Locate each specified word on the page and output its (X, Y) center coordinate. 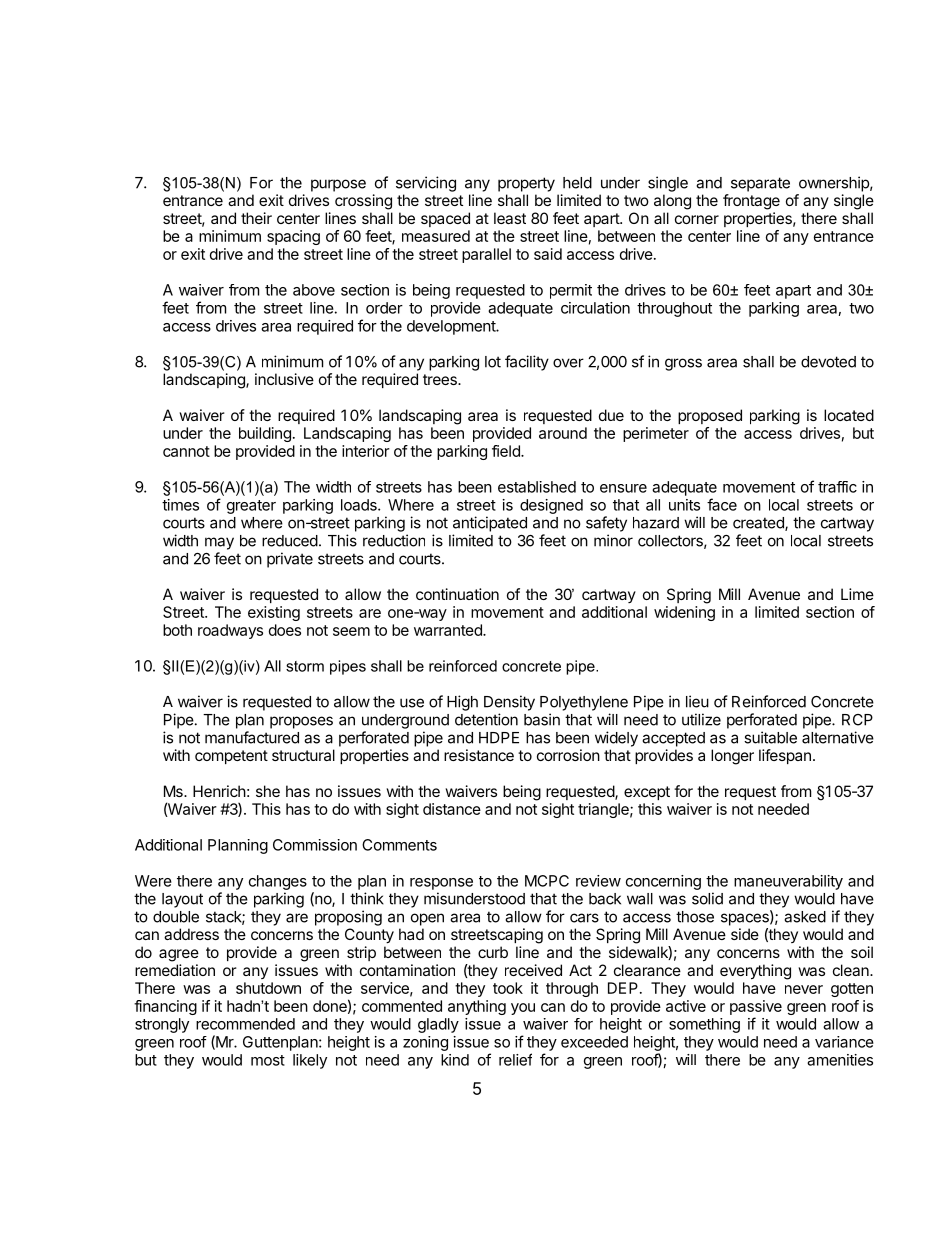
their (256, 218)
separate (760, 184)
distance (452, 809)
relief (515, 1059)
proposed (710, 416)
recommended (245, 1024)
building (265, 434)
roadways (230, 631)
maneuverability (788, 882)
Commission (315, 845)
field (507, 451)
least (510, 218)
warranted (449, 630)
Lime (857, 594)
